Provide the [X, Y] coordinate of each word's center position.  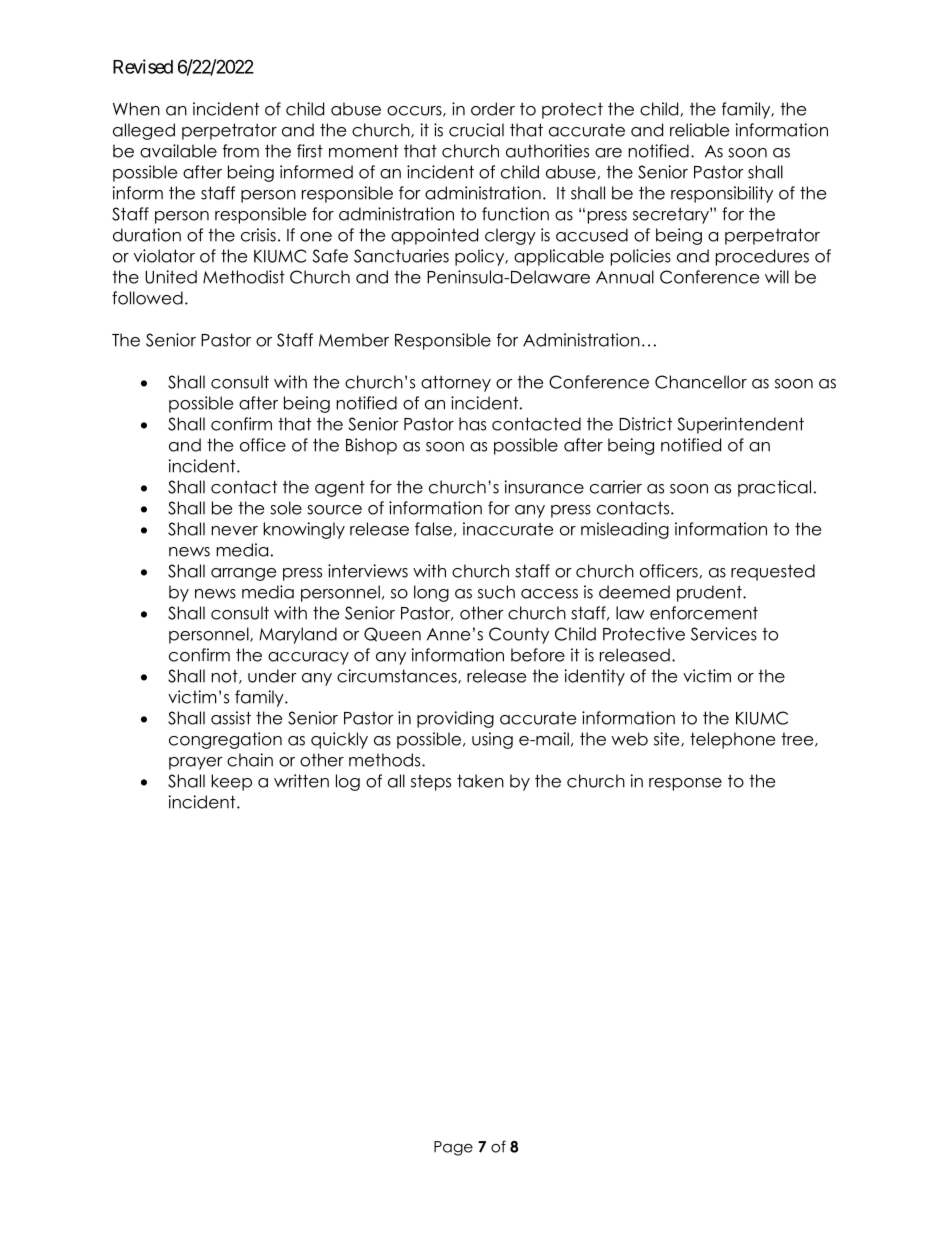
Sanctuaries [401, 256]
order [493, 109]
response [685, 784]
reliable [699, 130]
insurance [544, 487]
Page [453, 1148]
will [777, 277]
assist [231, 718]
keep [231, 782]
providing [455, 719]
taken [480, 781]
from [241, 151]
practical [774, 488]
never [235, 531]
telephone [732, 740]
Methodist [244, 277]
